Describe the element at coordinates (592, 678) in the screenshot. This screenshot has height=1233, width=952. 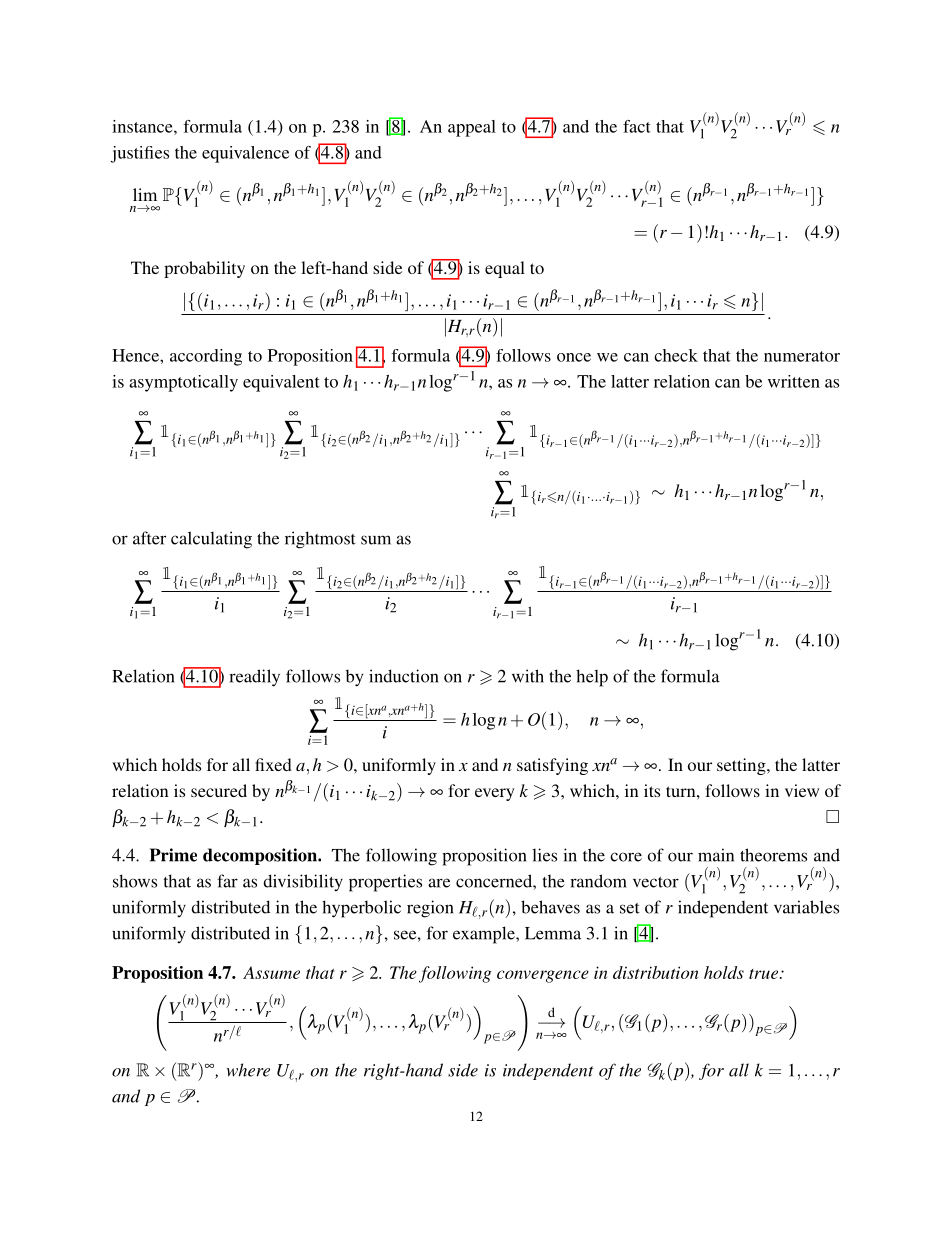
I see `help` at that location.
